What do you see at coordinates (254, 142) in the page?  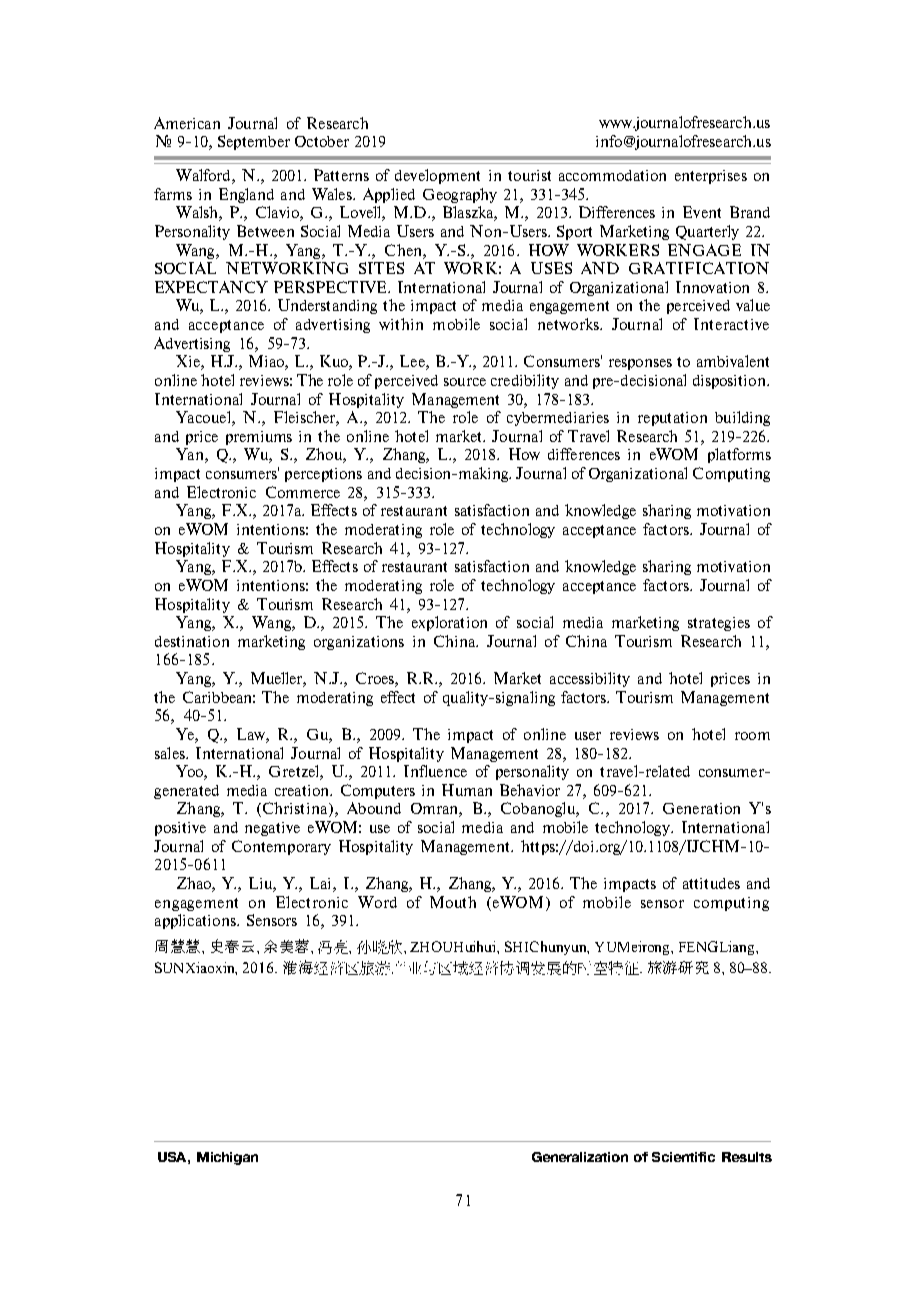 I see `September` at bounding box center [254, 142].
